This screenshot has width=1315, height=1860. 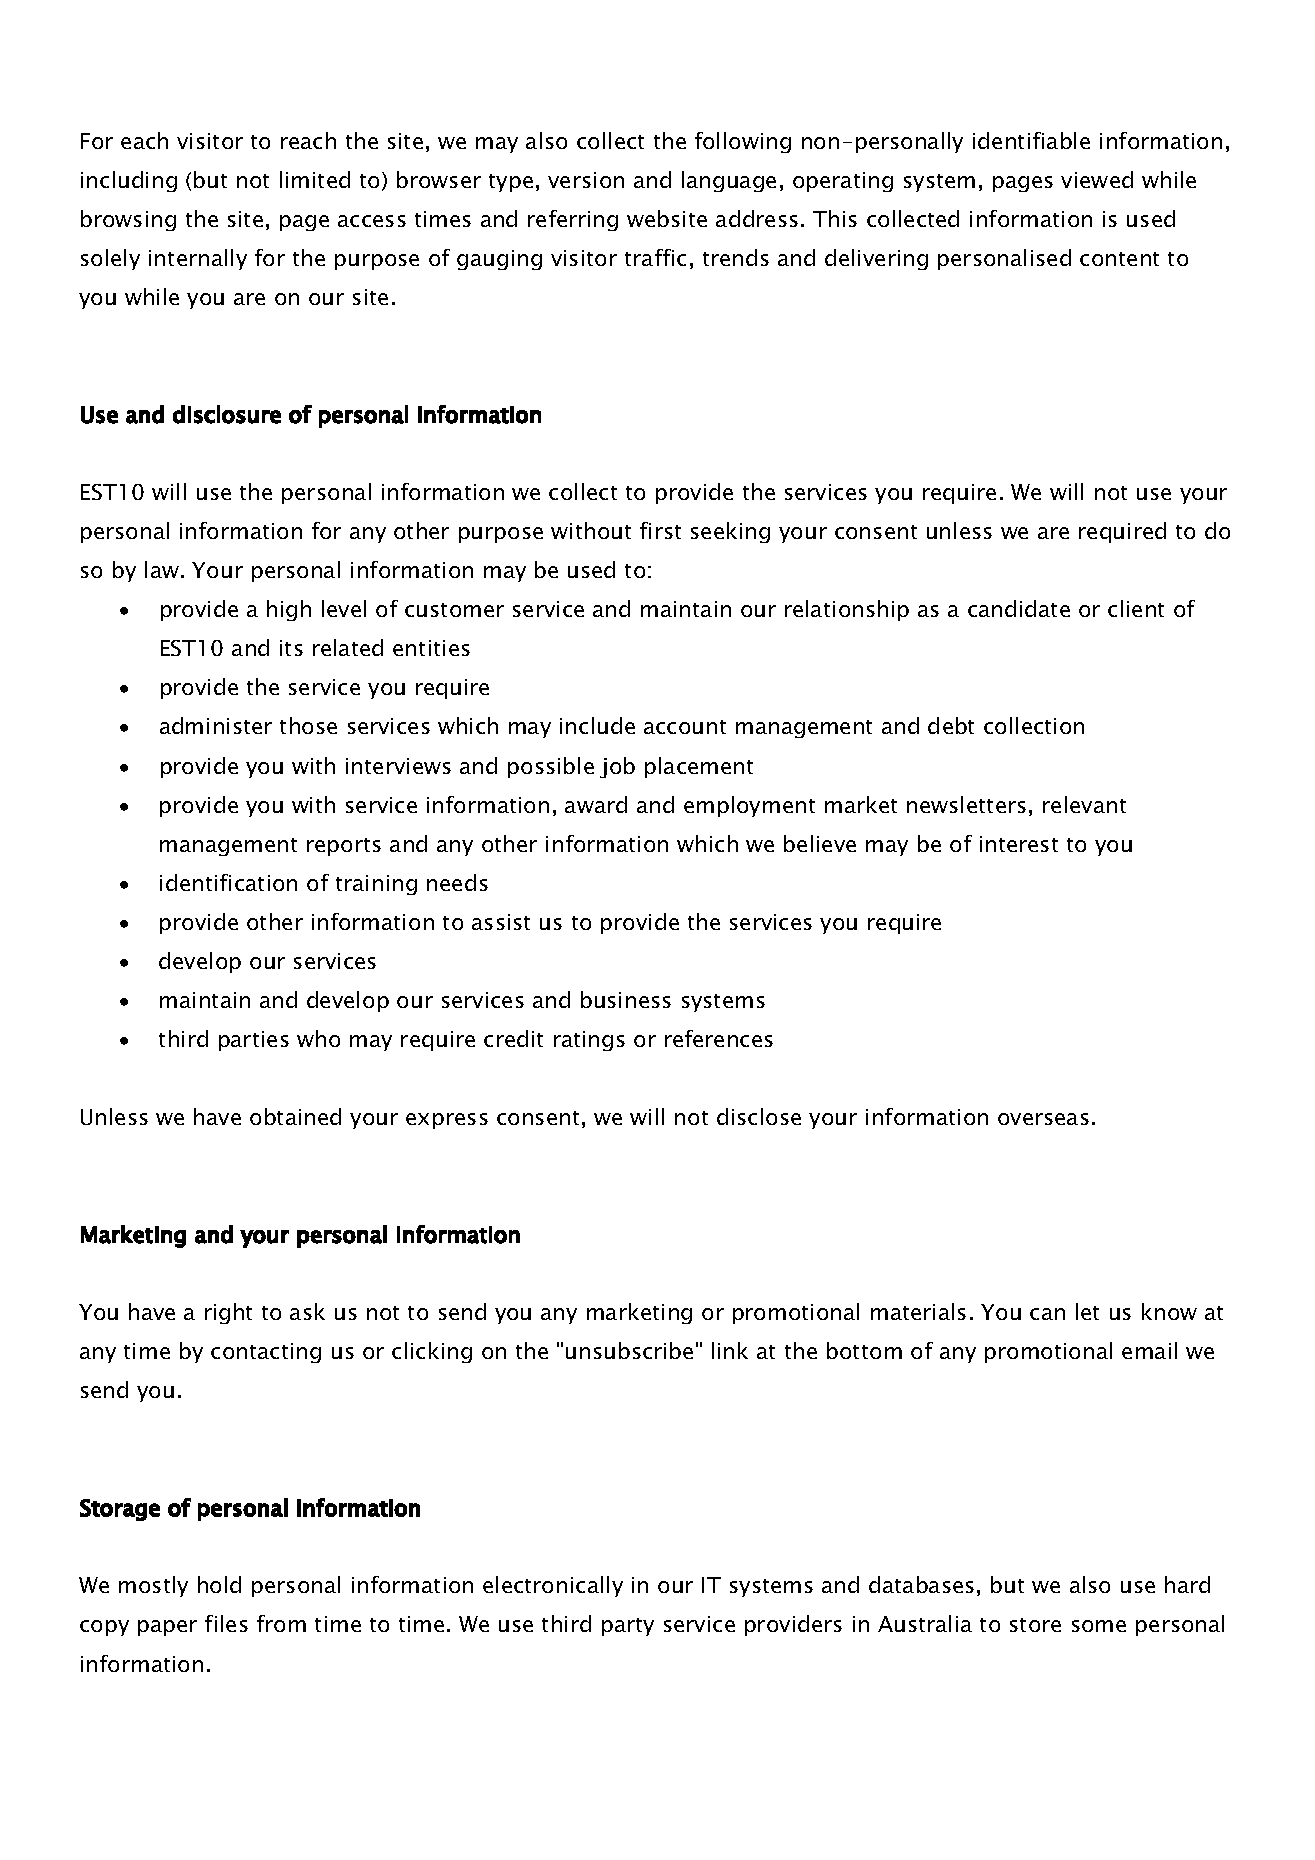 What do you see at coordinates (315, 179) in the screenshot?
I see `limited` at bounding box center [315, 179].
